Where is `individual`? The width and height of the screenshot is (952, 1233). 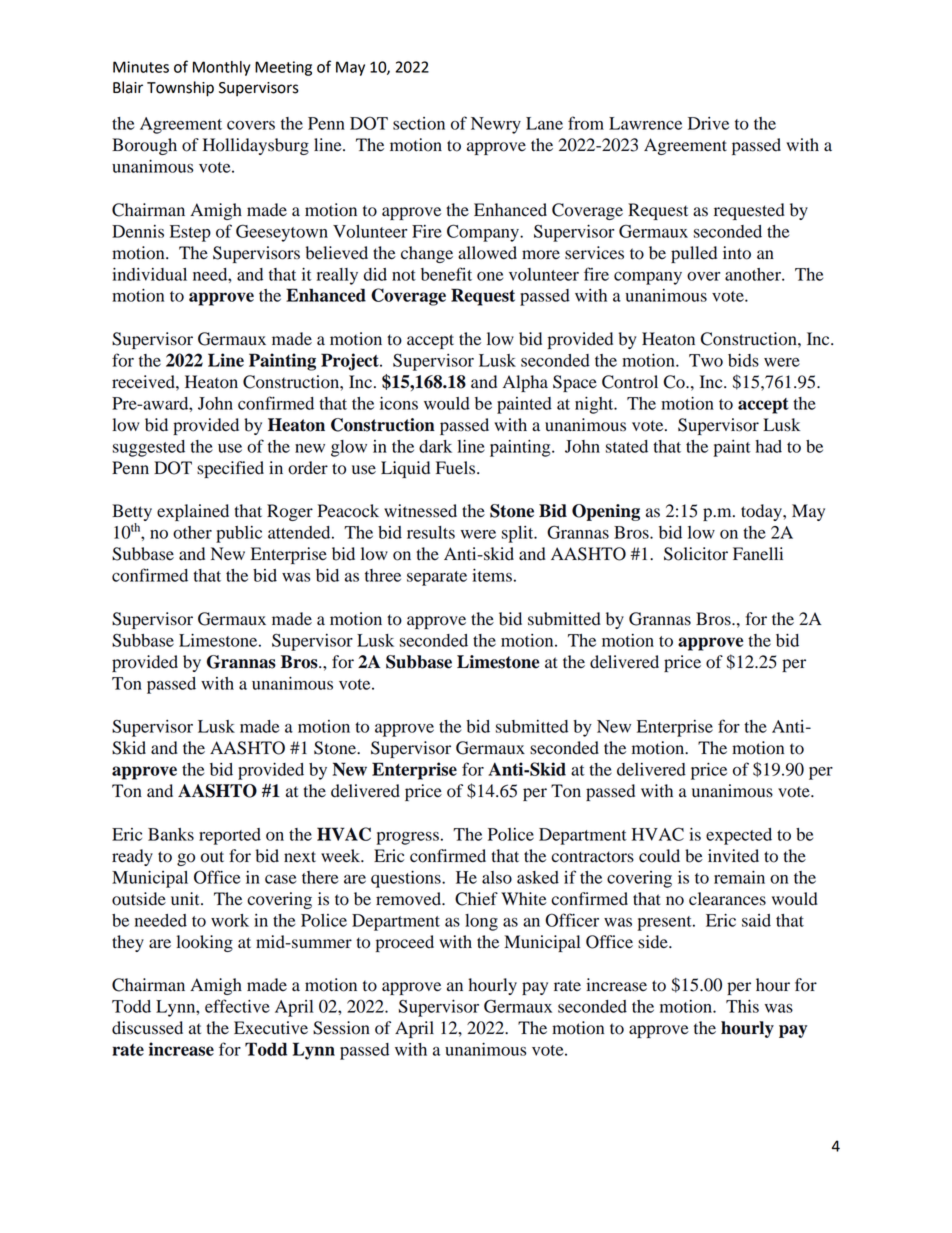
individual is located at coordinates (149, 274).
